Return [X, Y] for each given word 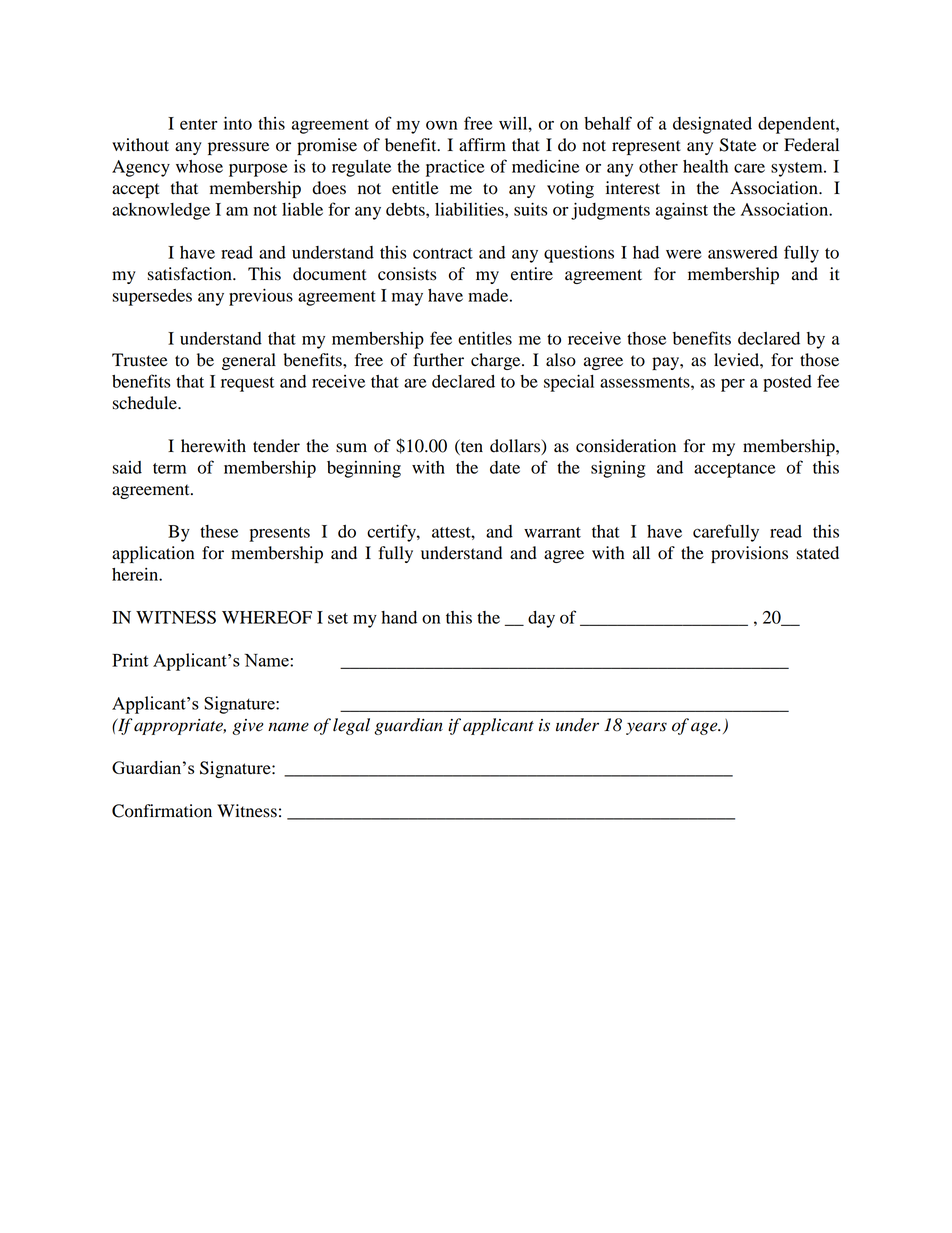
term [169, 468]
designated [712, 125]
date [505, 467]
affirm [482, 145]
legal [351, 726]
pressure [238, 148]
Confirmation [162, 811]
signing [618, 469]
